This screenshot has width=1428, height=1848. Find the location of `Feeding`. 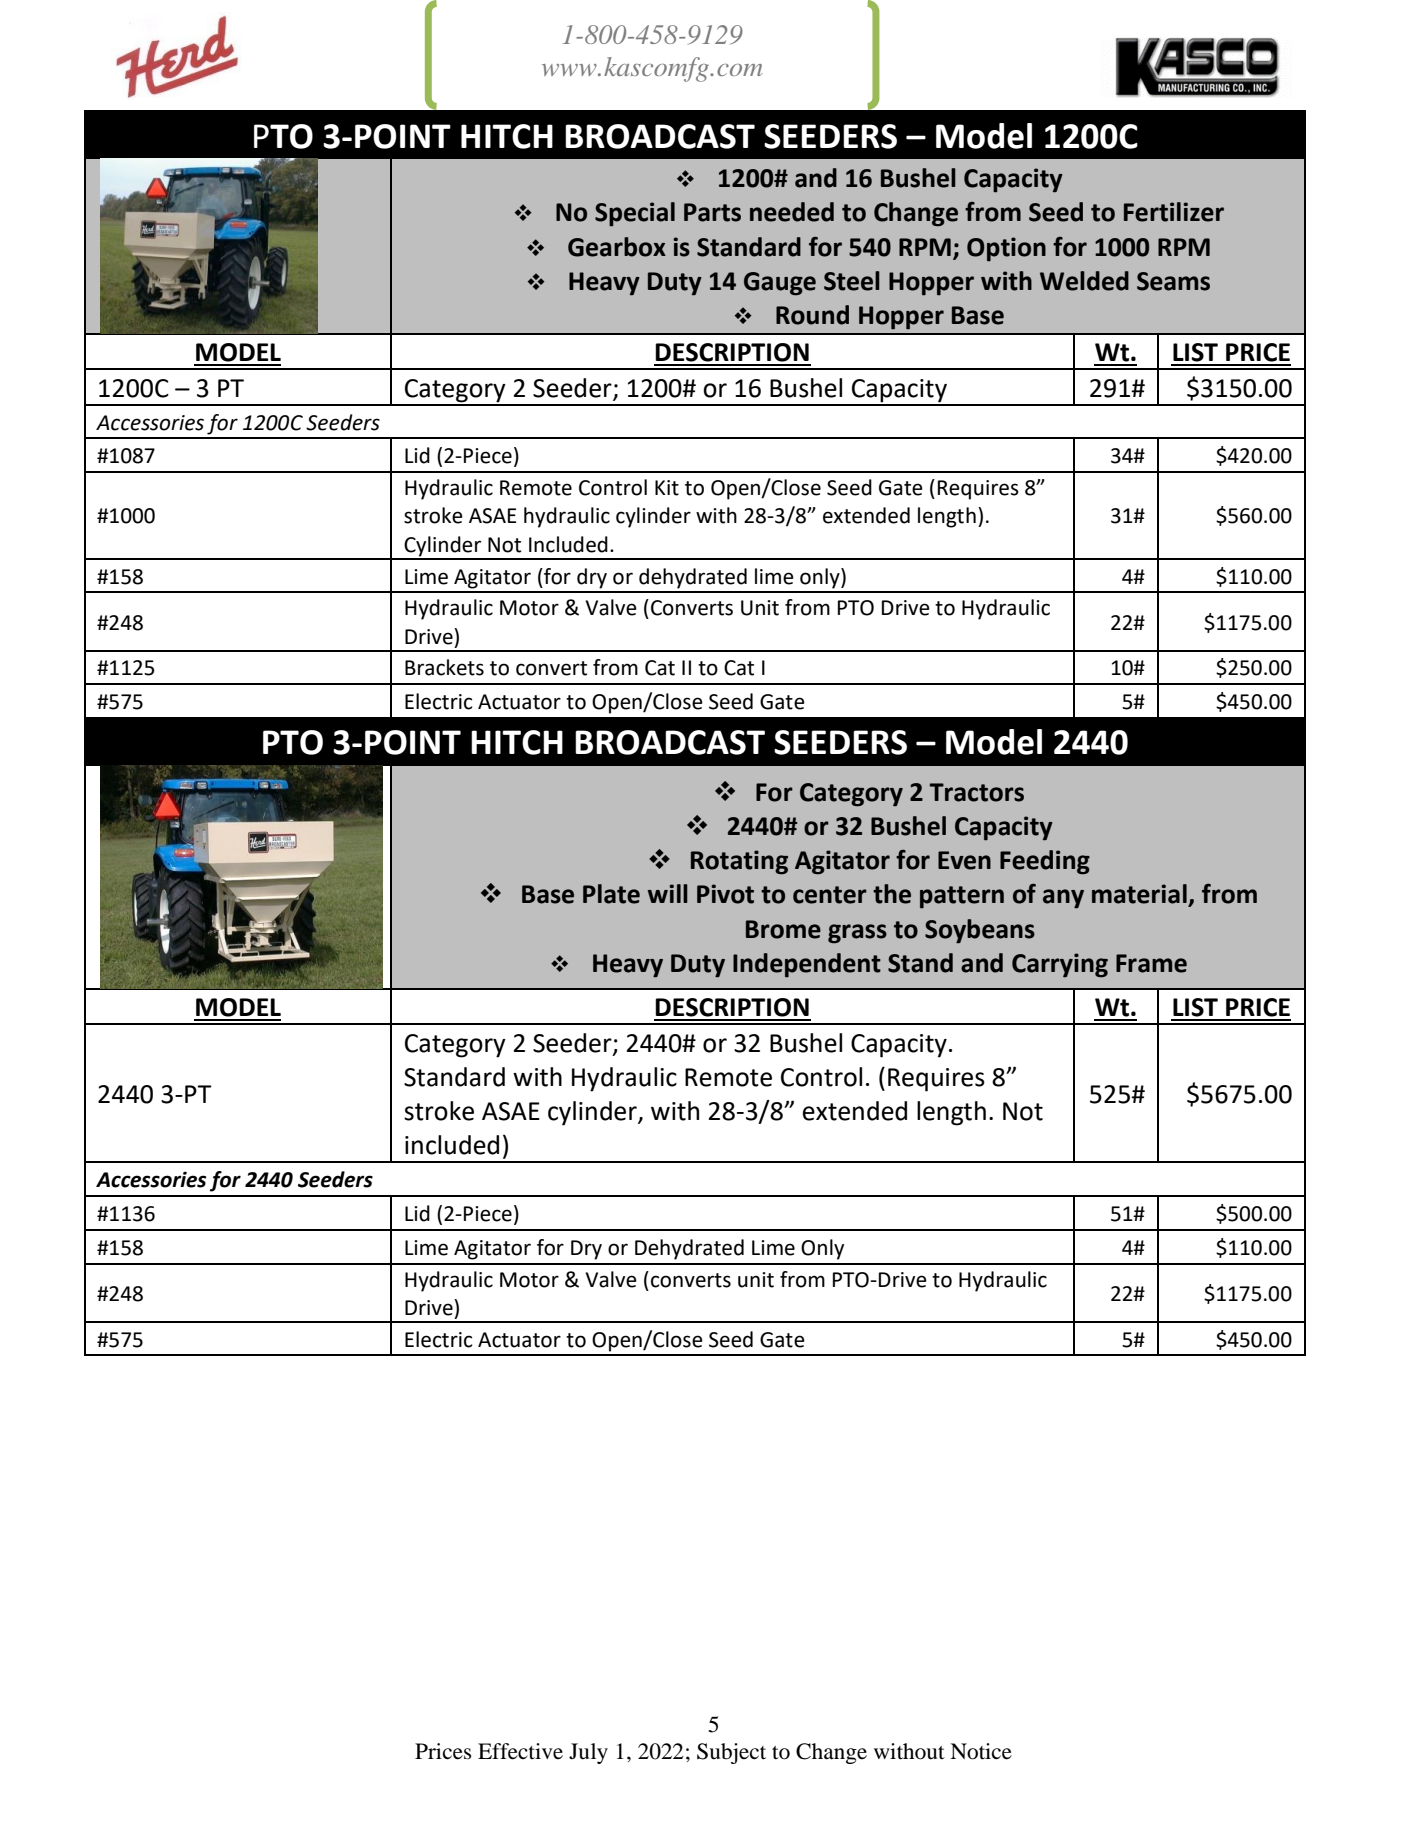

Feeding is located at coordinates (1045, 862).
